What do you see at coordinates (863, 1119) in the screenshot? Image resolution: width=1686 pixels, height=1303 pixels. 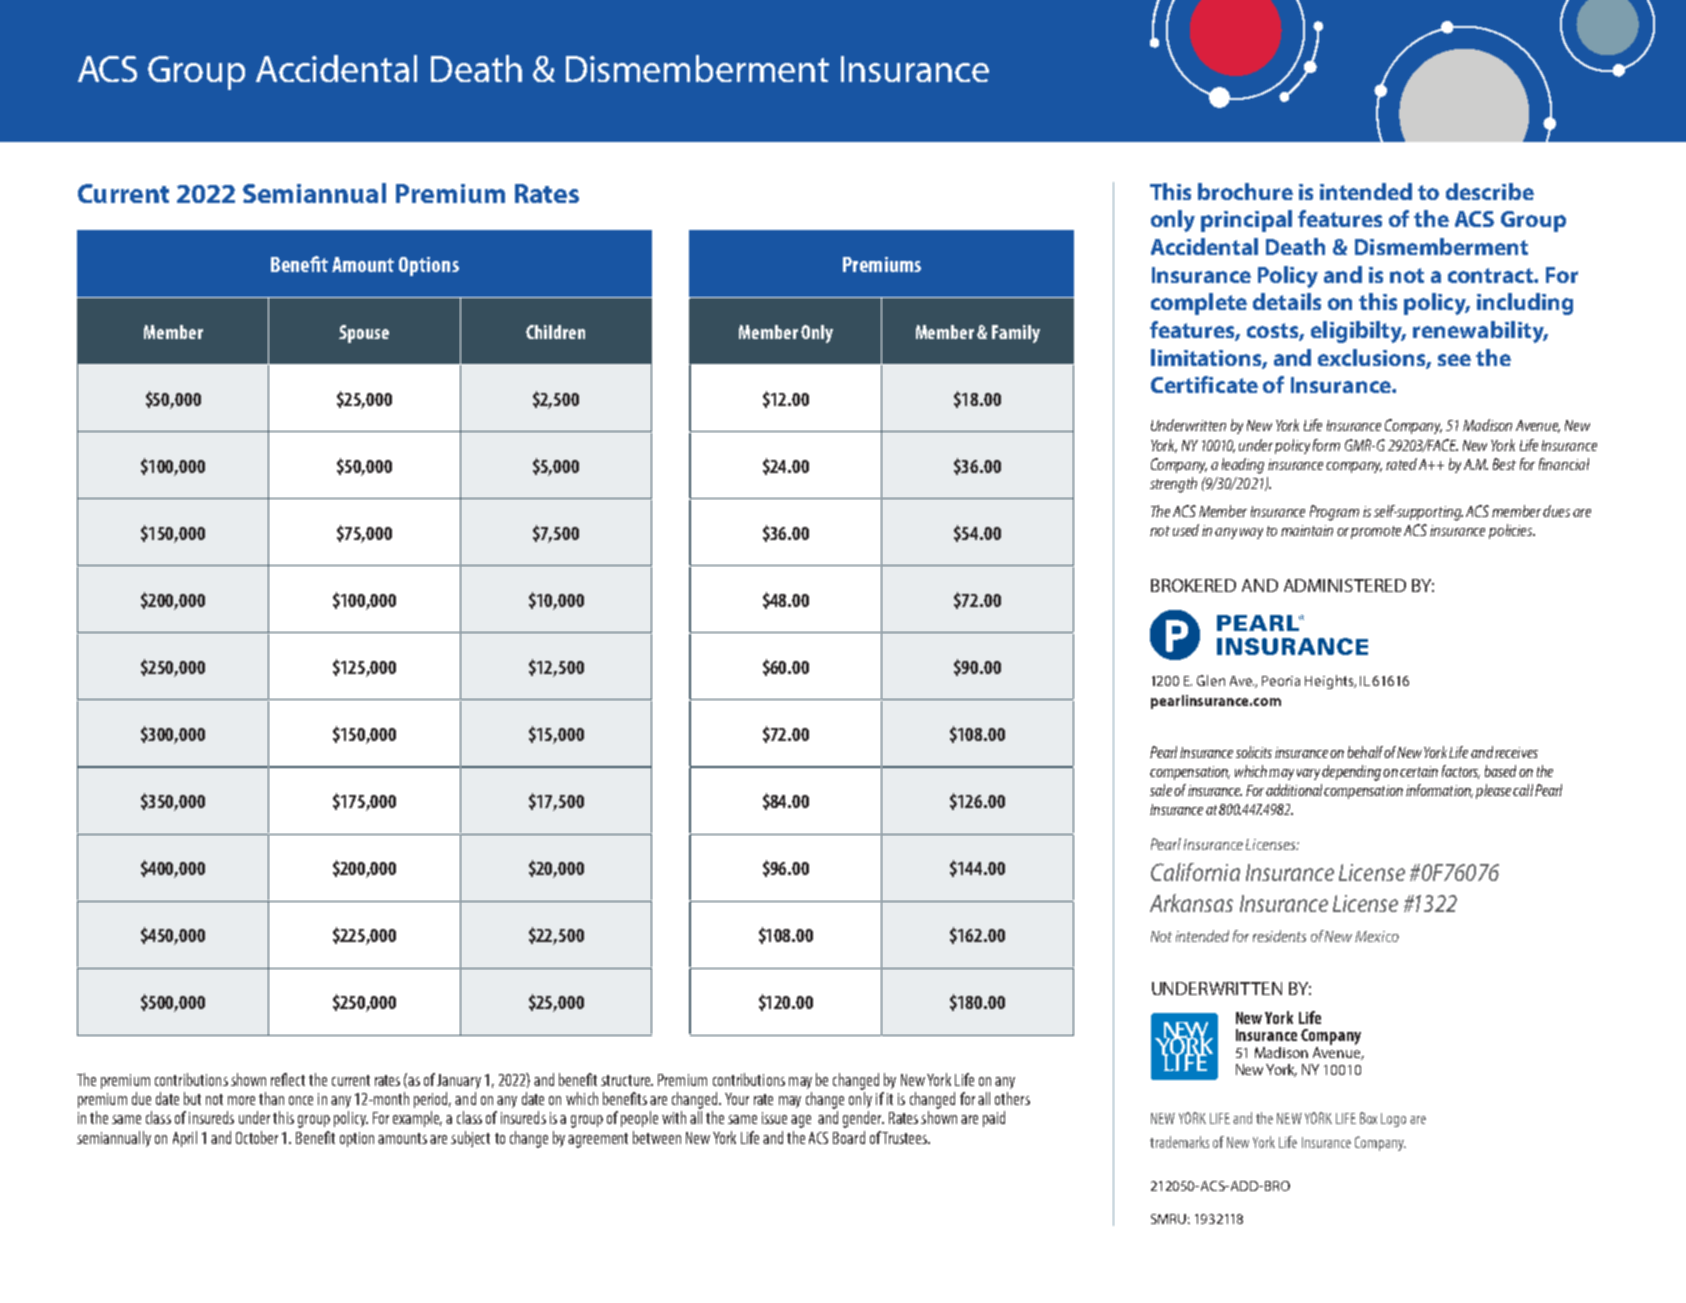 I see `gender` at bounding box center [863, 1119].
